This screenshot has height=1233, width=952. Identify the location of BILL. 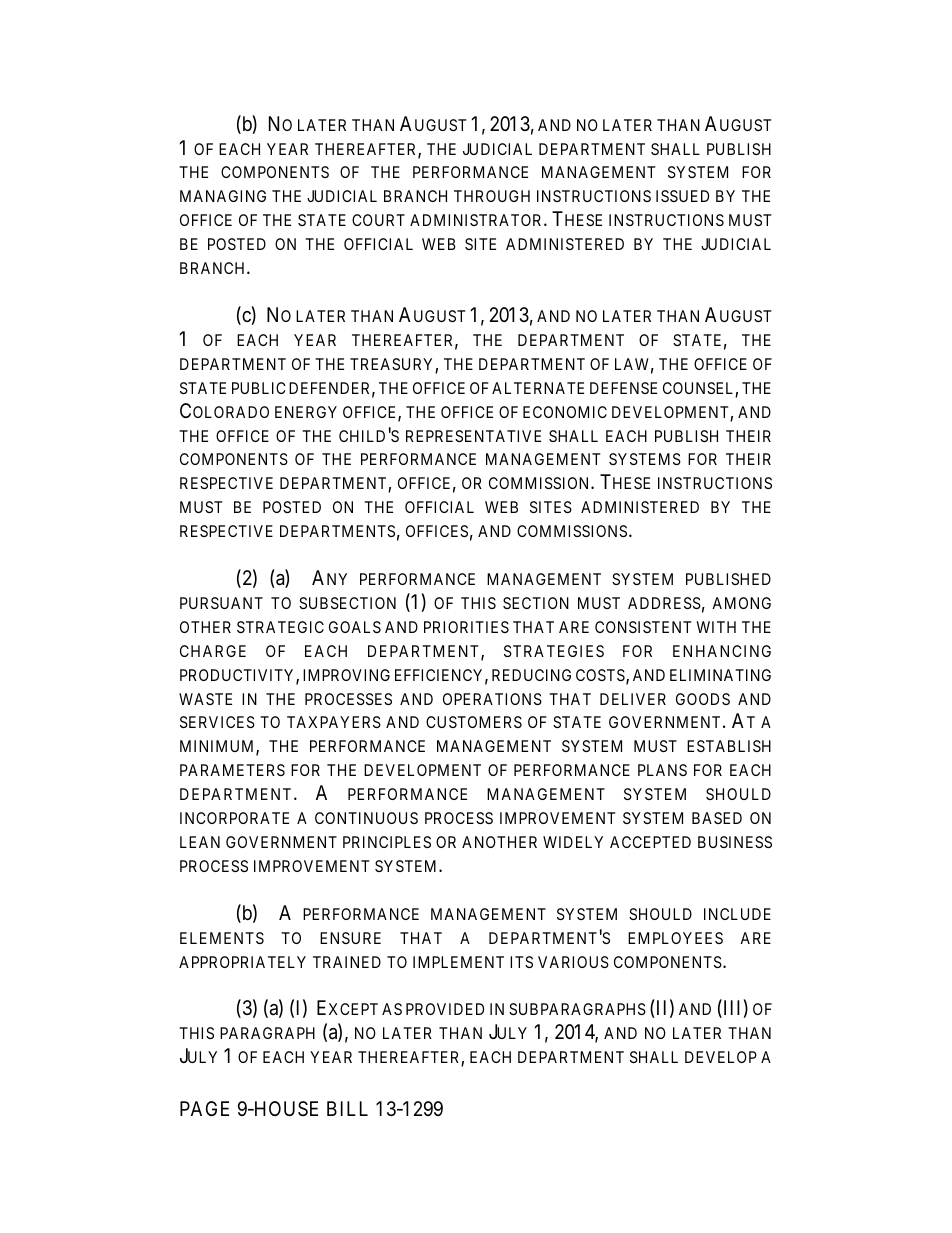
(347, 1108).
